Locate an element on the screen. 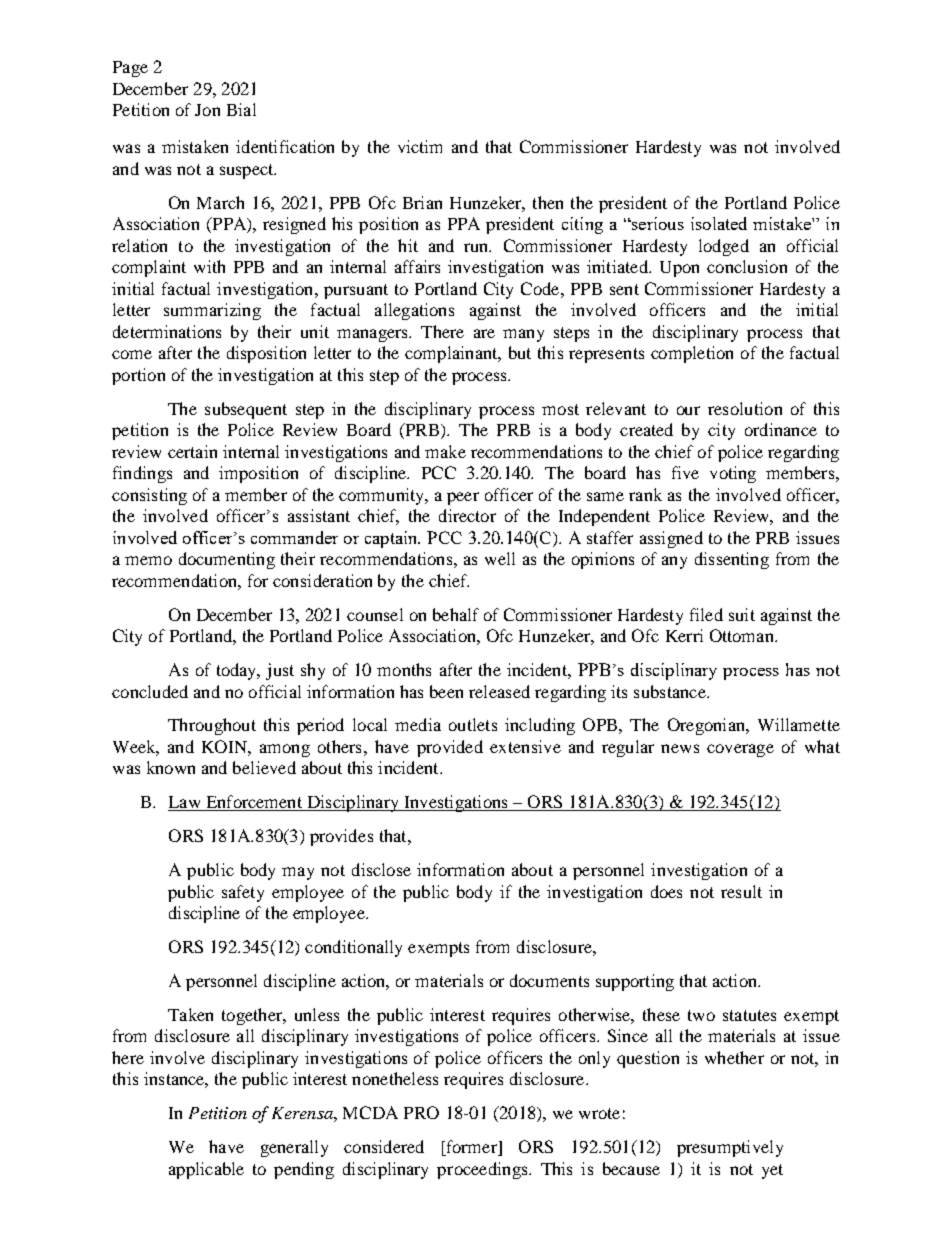  Law is located at coordinates (185, 803).
